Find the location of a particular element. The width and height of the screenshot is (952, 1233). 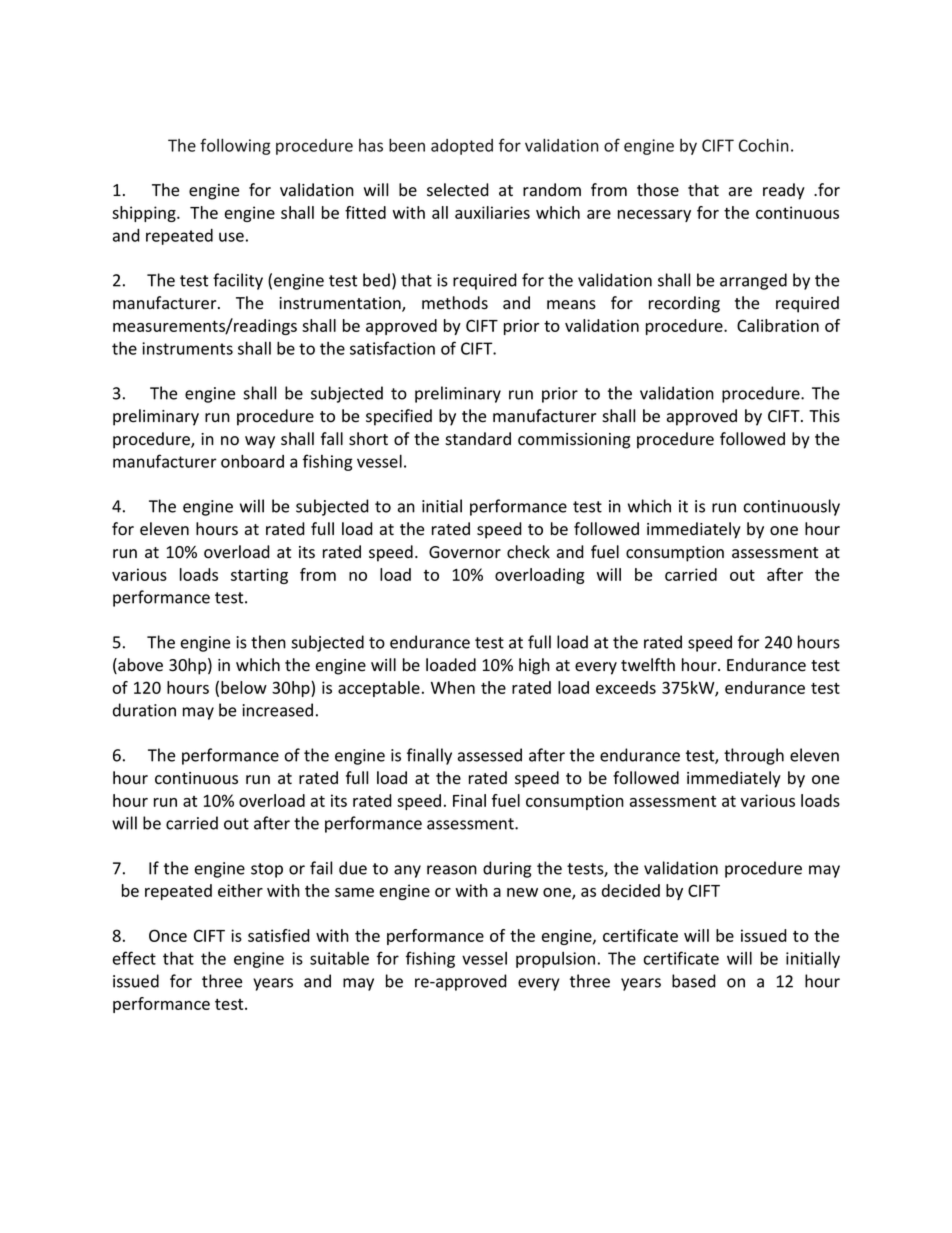

Cochin is located at coordinates (764, 145).
